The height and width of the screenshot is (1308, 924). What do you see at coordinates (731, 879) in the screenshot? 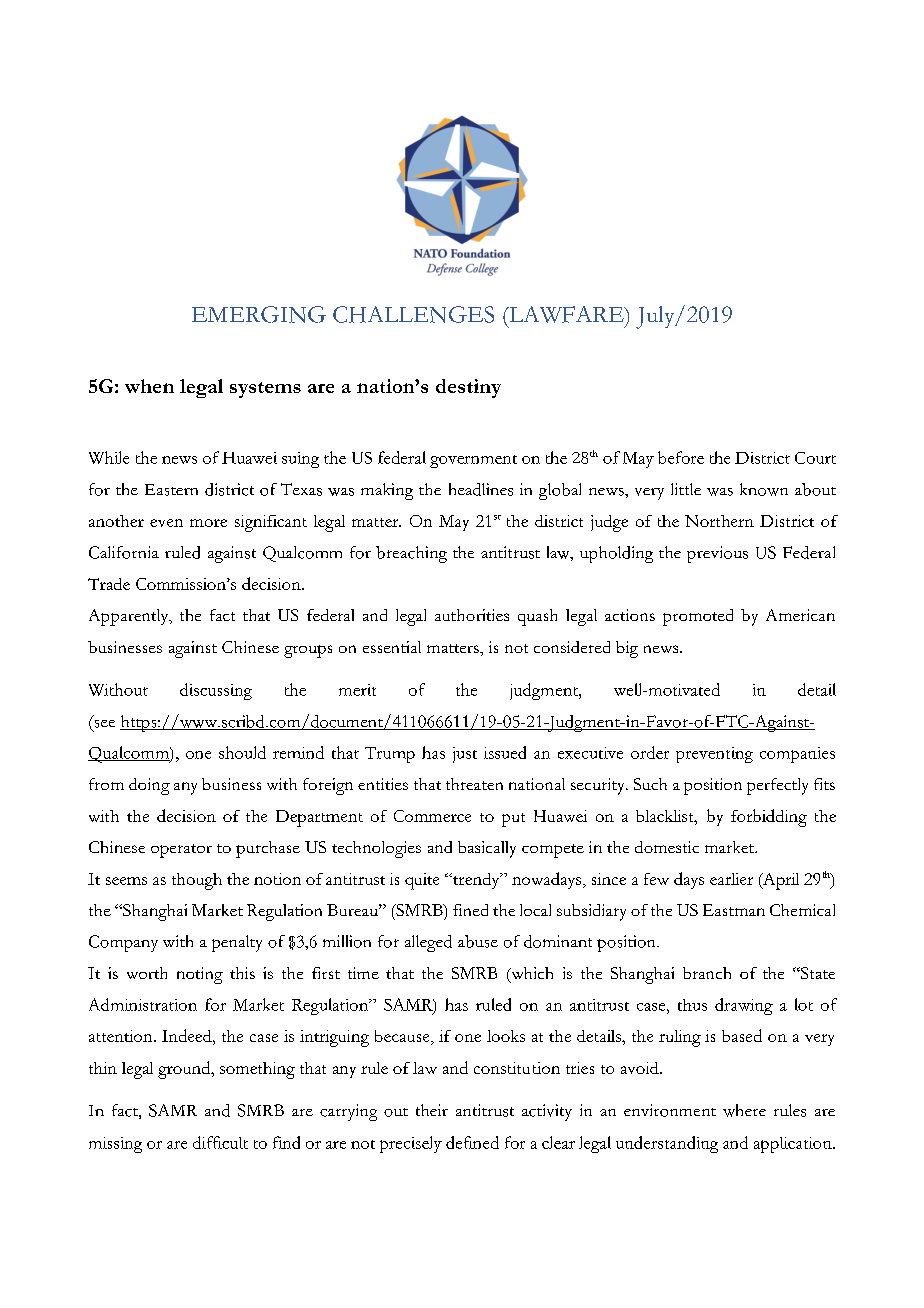
I see `earlier` at bounding box center [731, 879].
